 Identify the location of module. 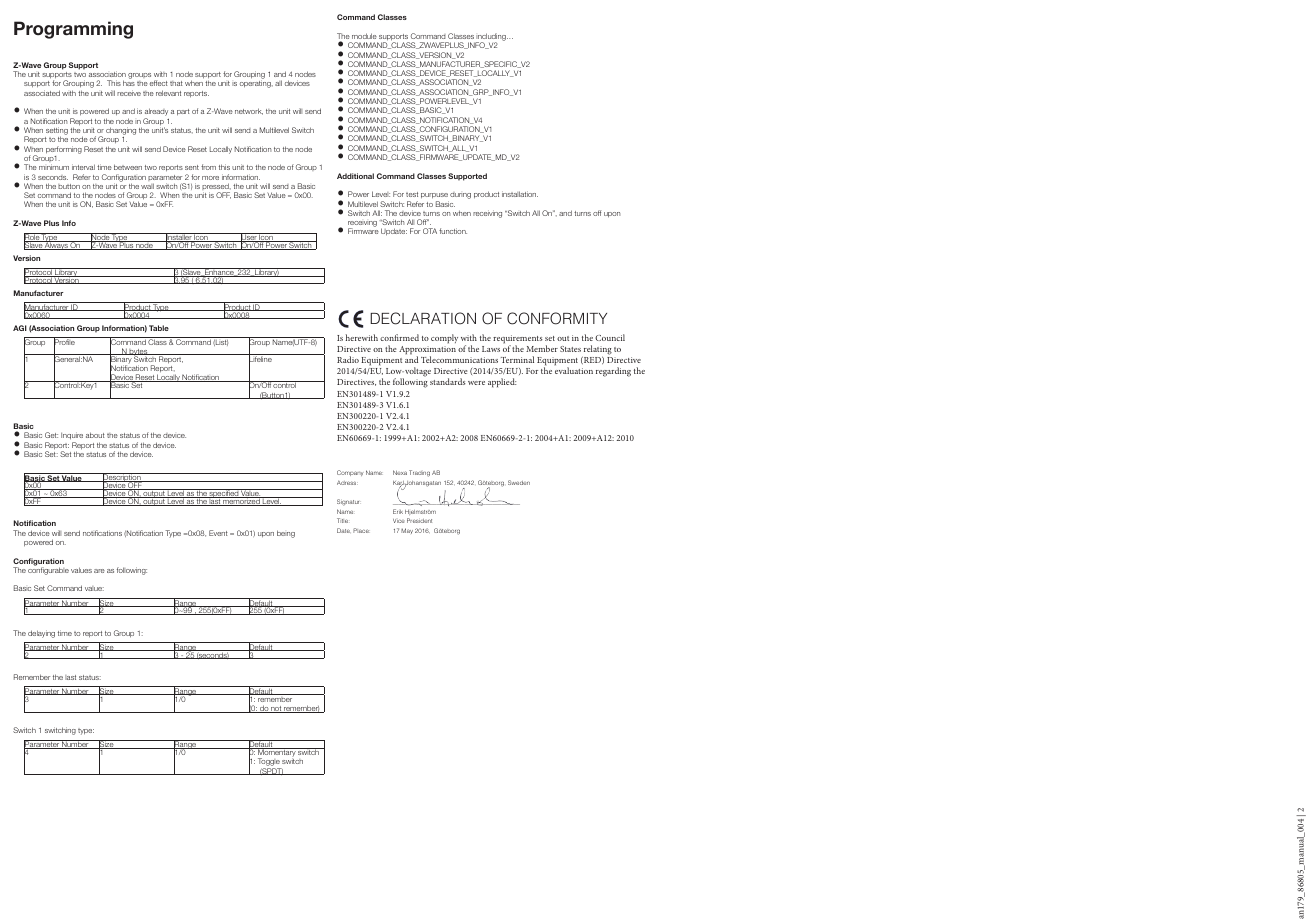
(364, 36).
